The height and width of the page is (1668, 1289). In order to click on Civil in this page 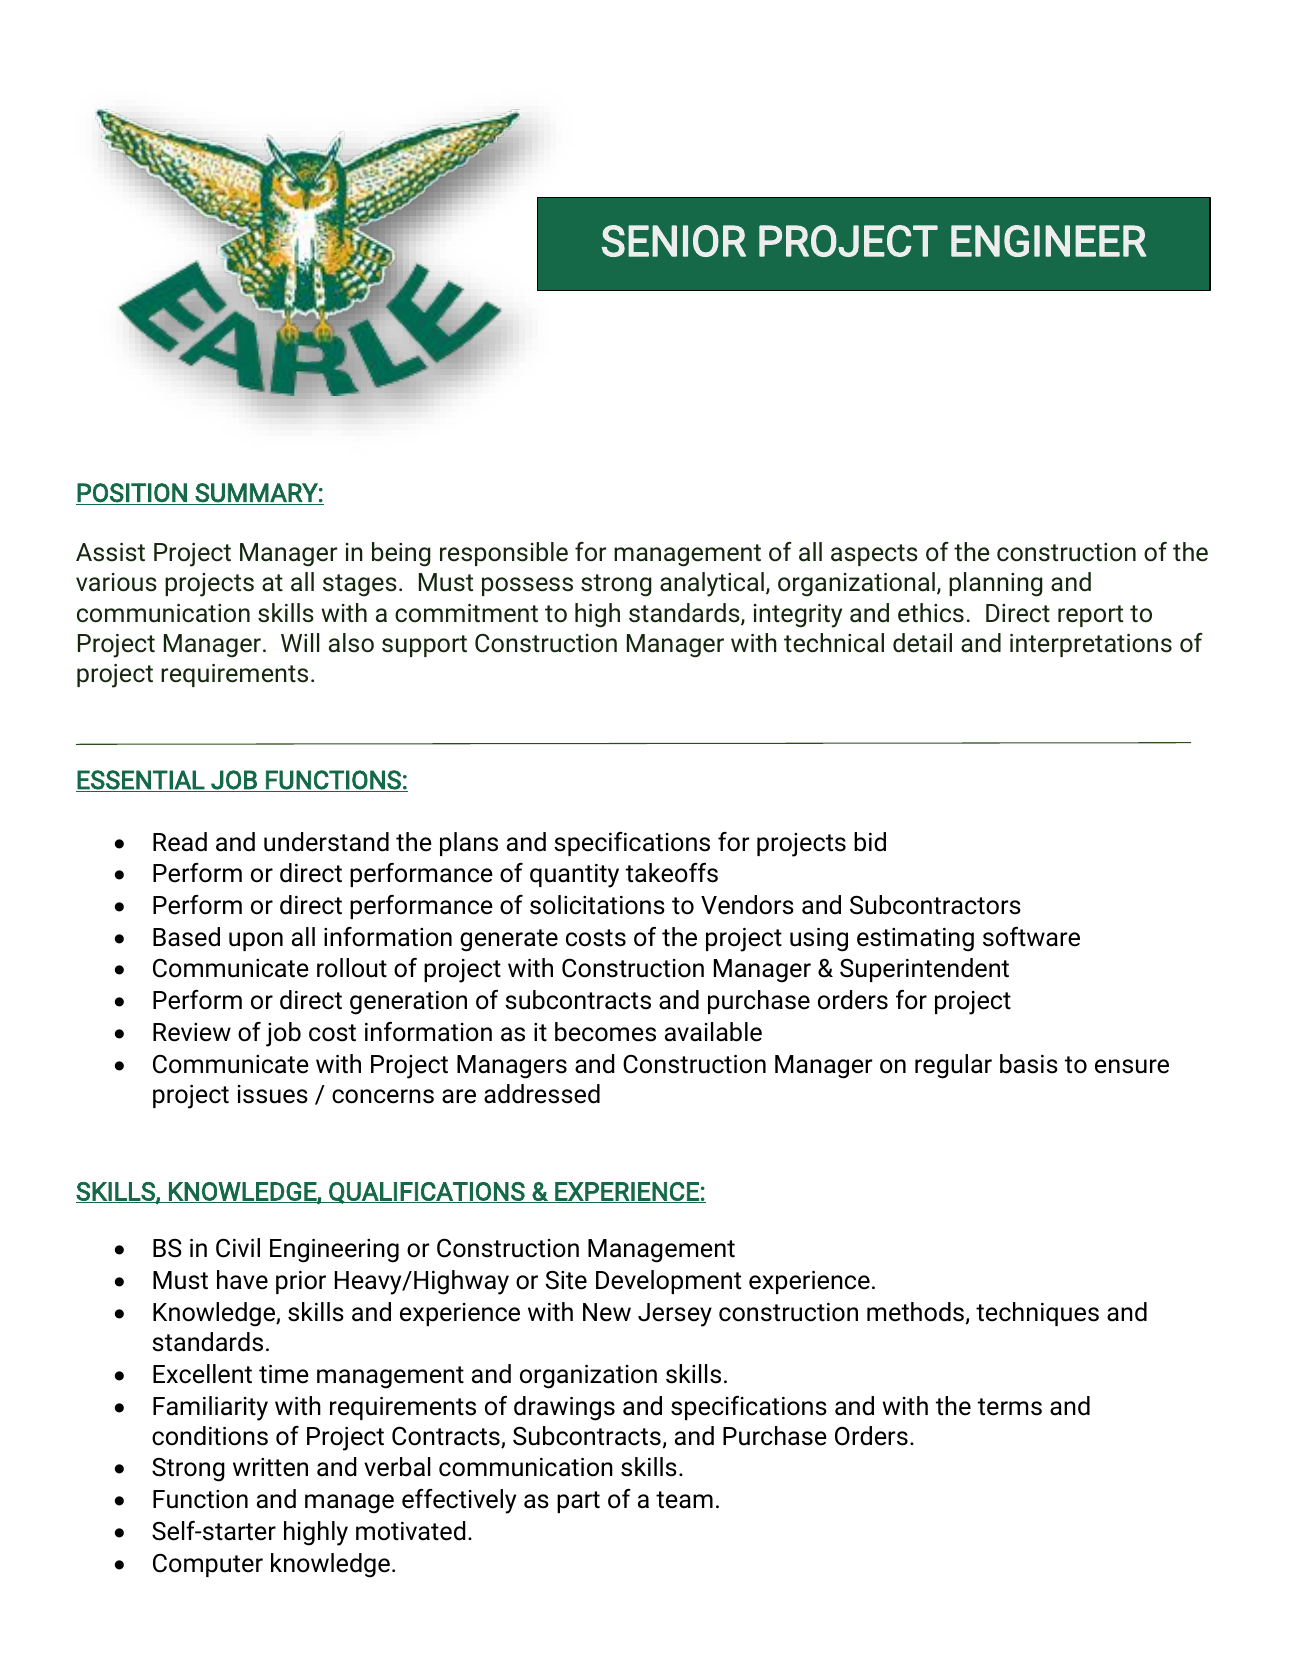, I will do `click(238, 1248)`.
